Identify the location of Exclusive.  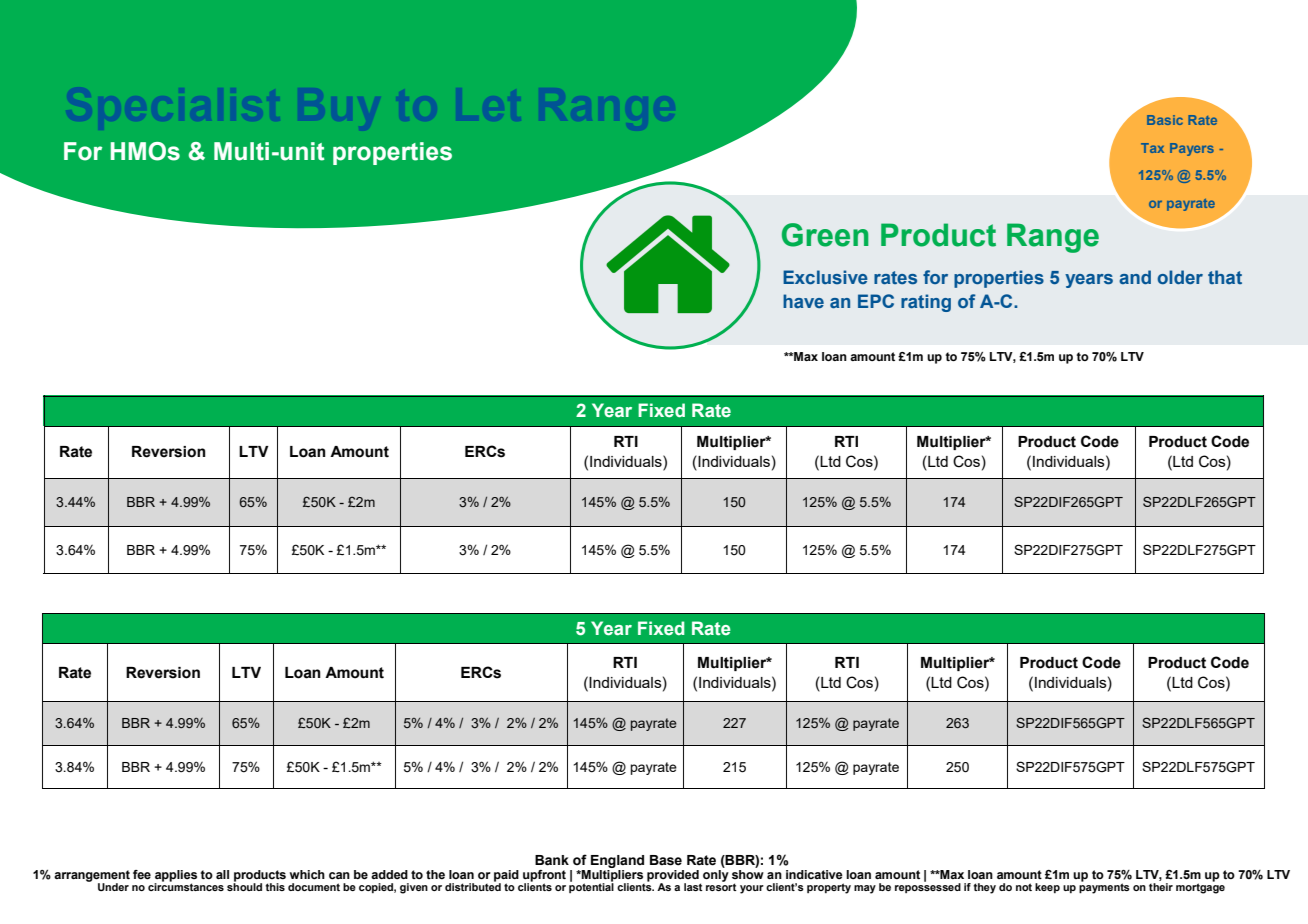
(825, 277).
